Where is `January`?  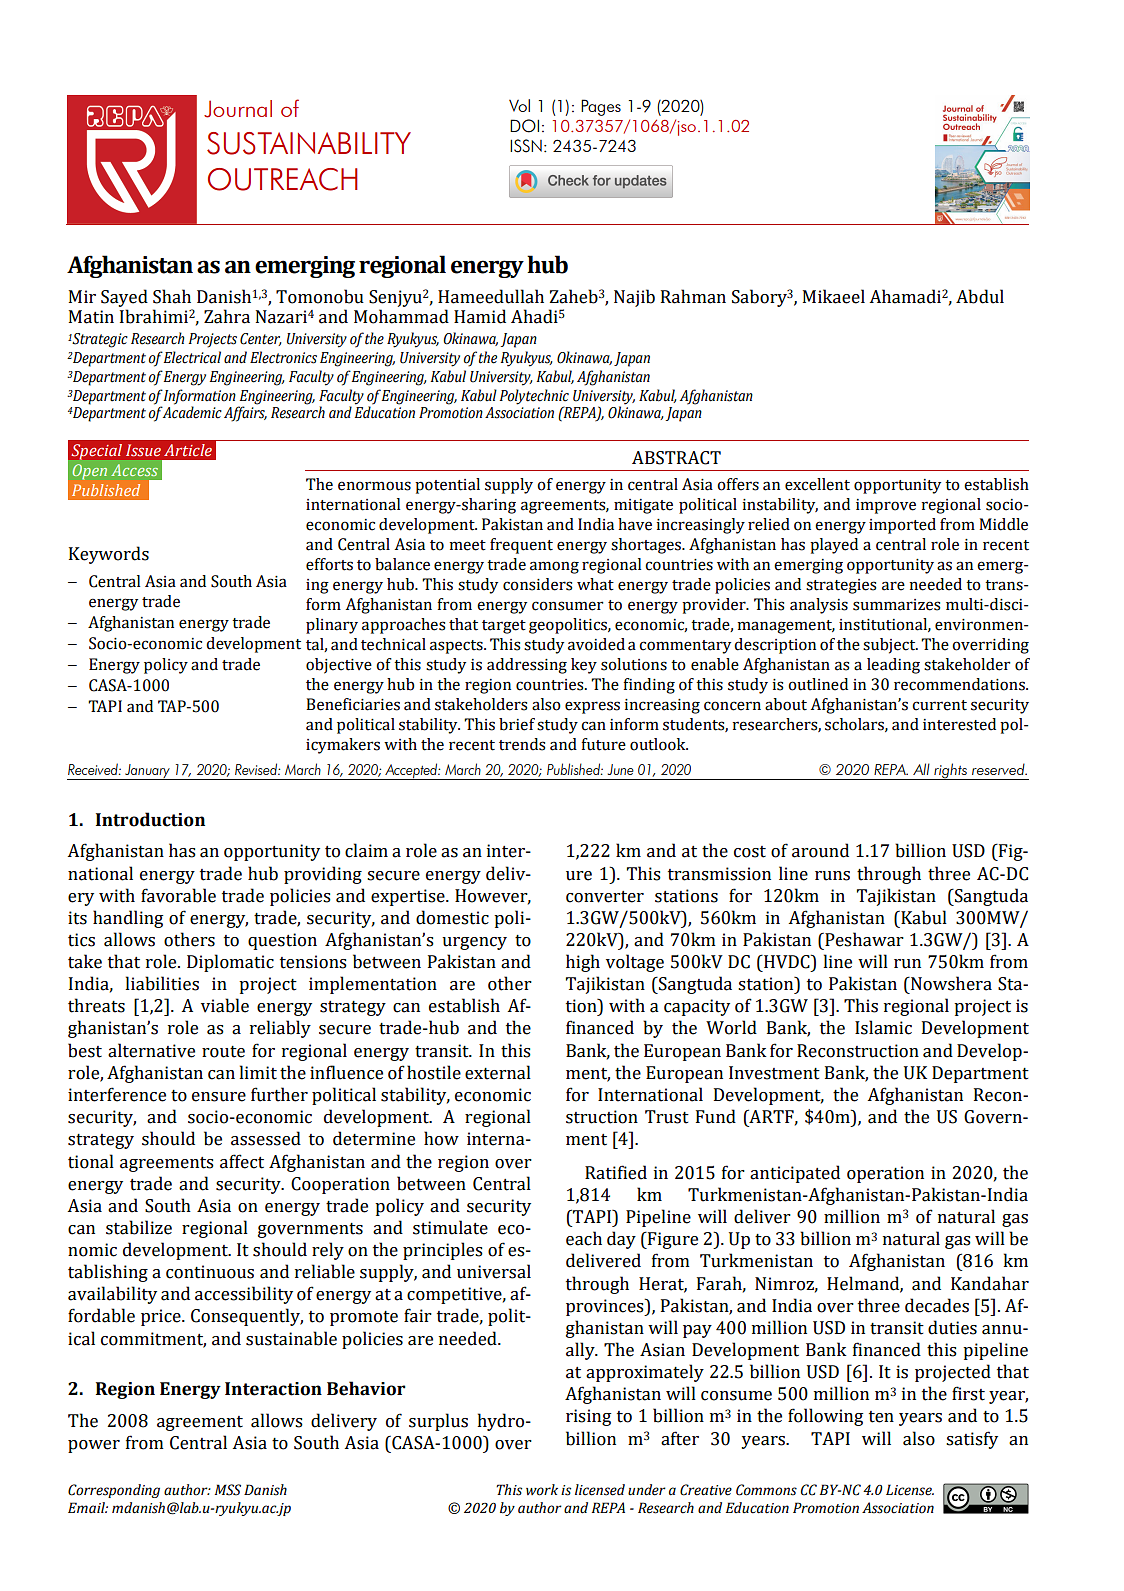
January is located at coordinates (147, 772).
